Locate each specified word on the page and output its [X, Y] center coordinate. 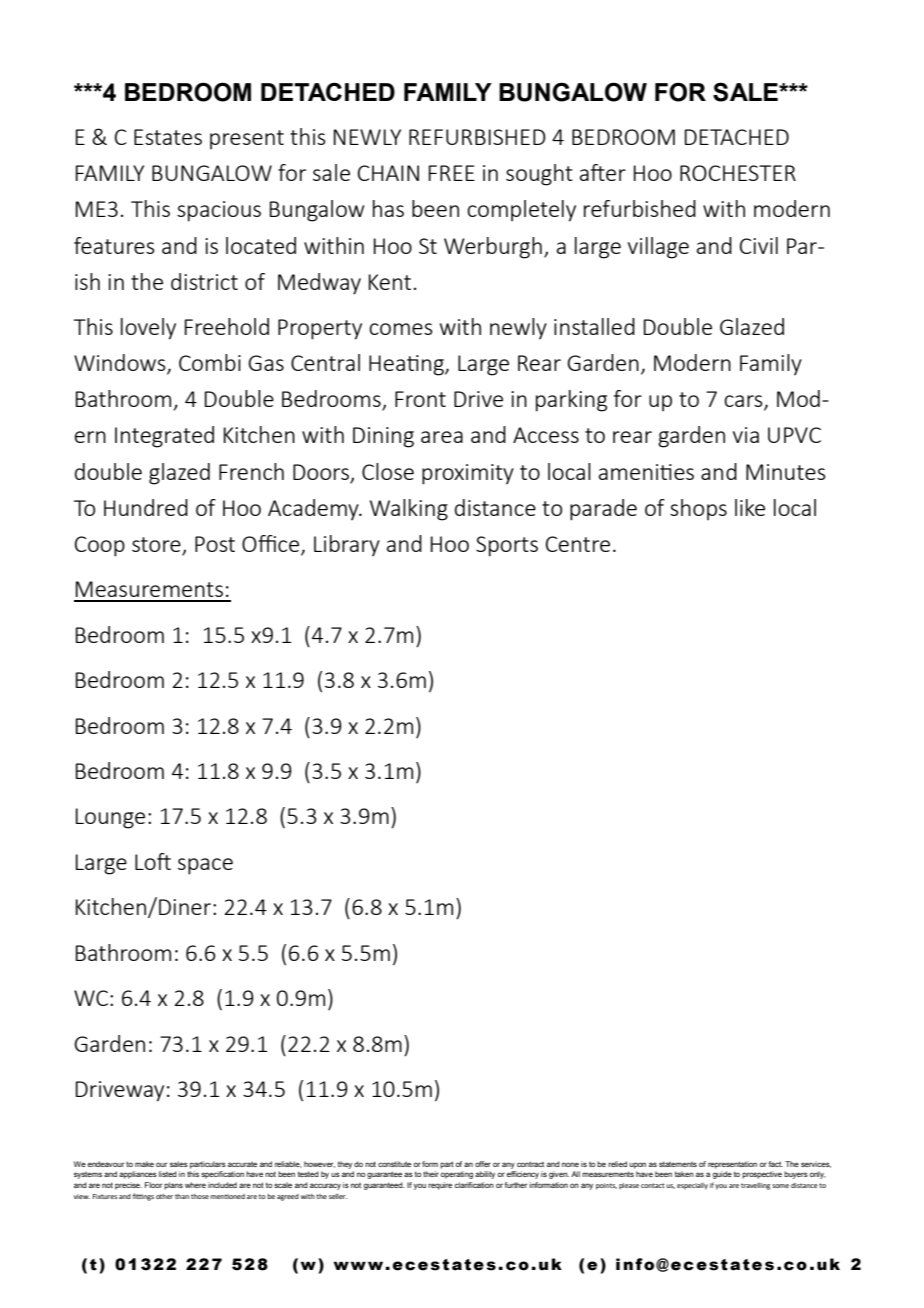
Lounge [110, 818]
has [388, 208]
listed [168, 1174]
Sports [507, 546]
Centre [578, 544]
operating [457, 1175]
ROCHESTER [738, 173]
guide [722, 1175]
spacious [219, 211]
